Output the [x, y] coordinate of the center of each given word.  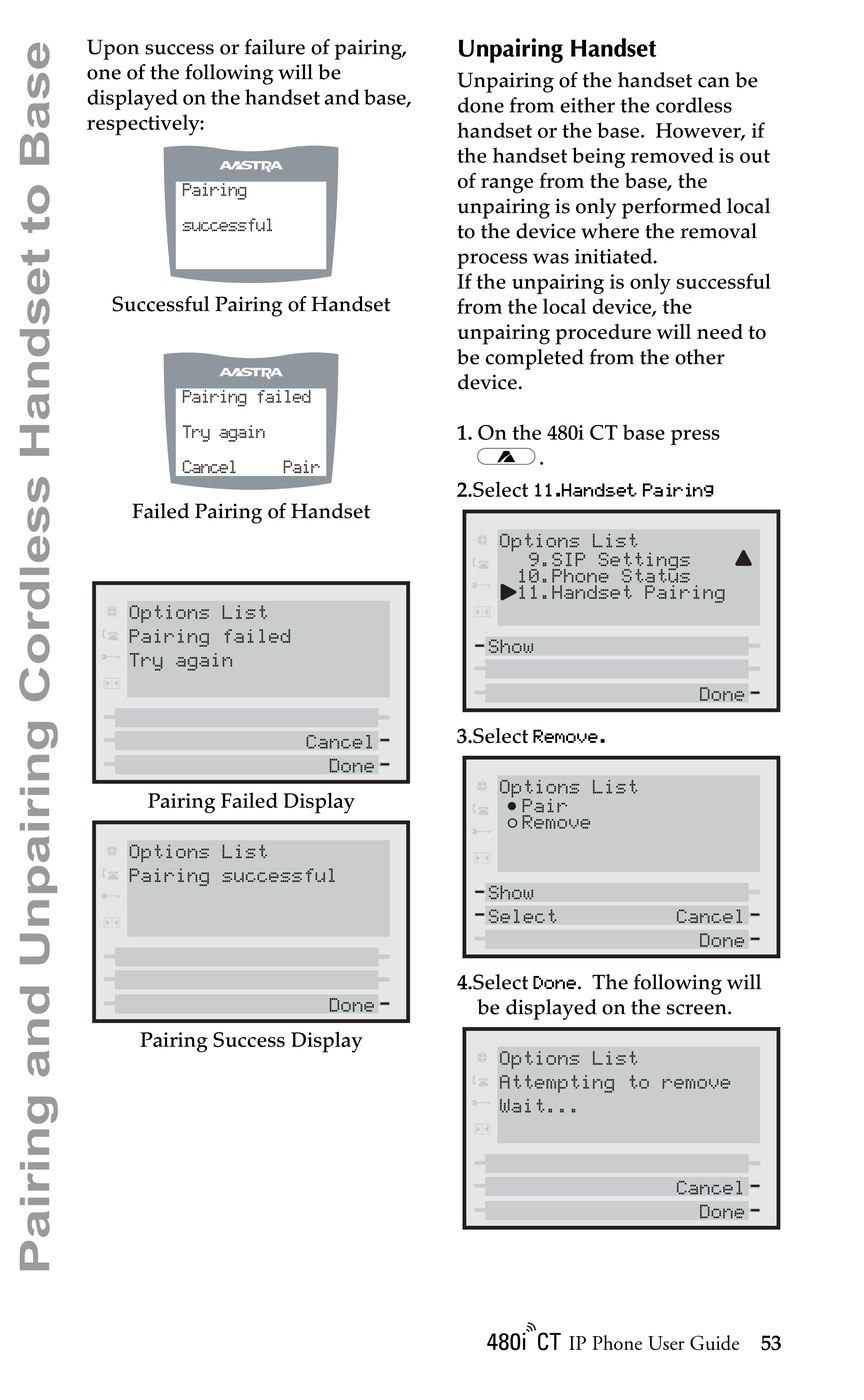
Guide [714, 1342]
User [666, 1343]
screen [698, 1009]
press [695, 437]
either [587, 105]
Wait [522, 1106]
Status [656, 575]
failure [275, 47]
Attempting [557, 1084]
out [755, 156]
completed [534, 359]
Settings [644, 562]
